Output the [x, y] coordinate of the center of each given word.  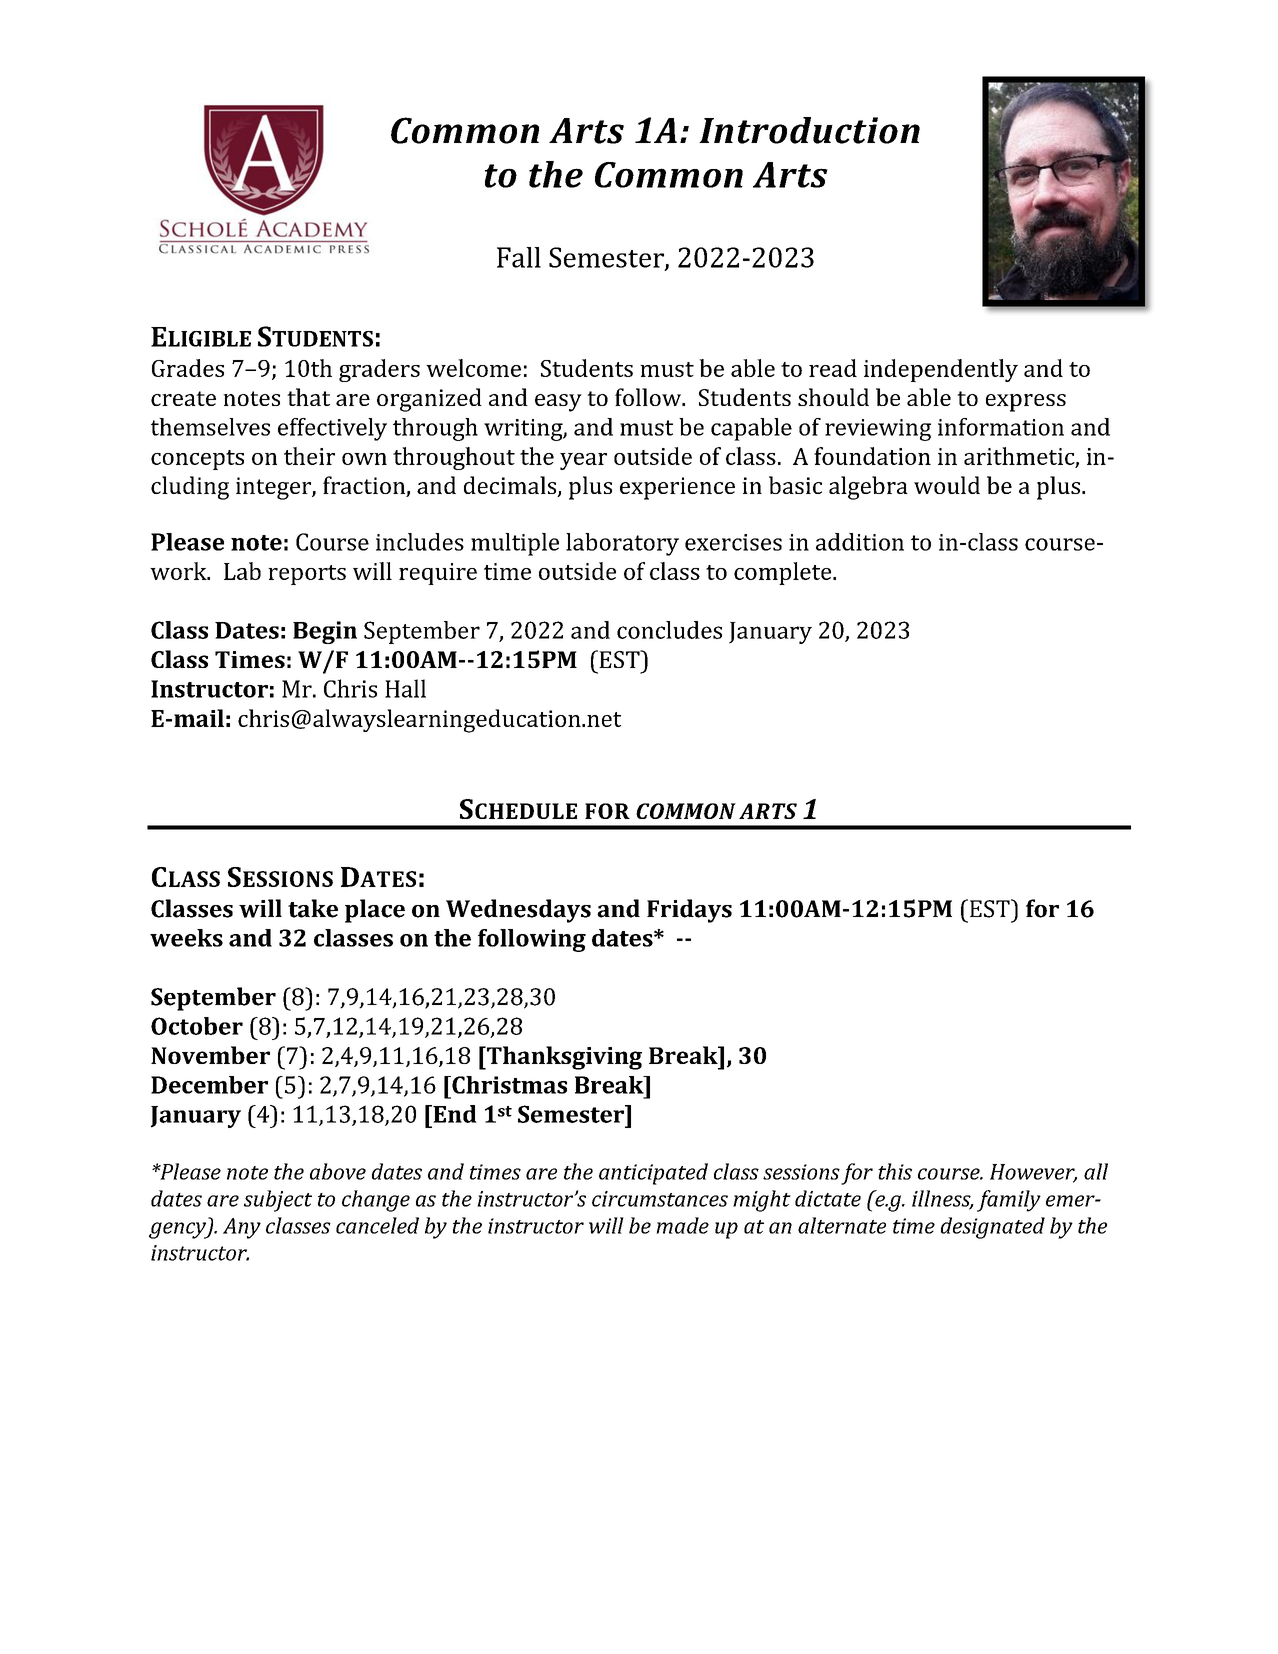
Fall [519, 257]
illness [942, 1199]
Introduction [809, 130]
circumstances [660, 1199]
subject [278, 1201]
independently [941, 370]
